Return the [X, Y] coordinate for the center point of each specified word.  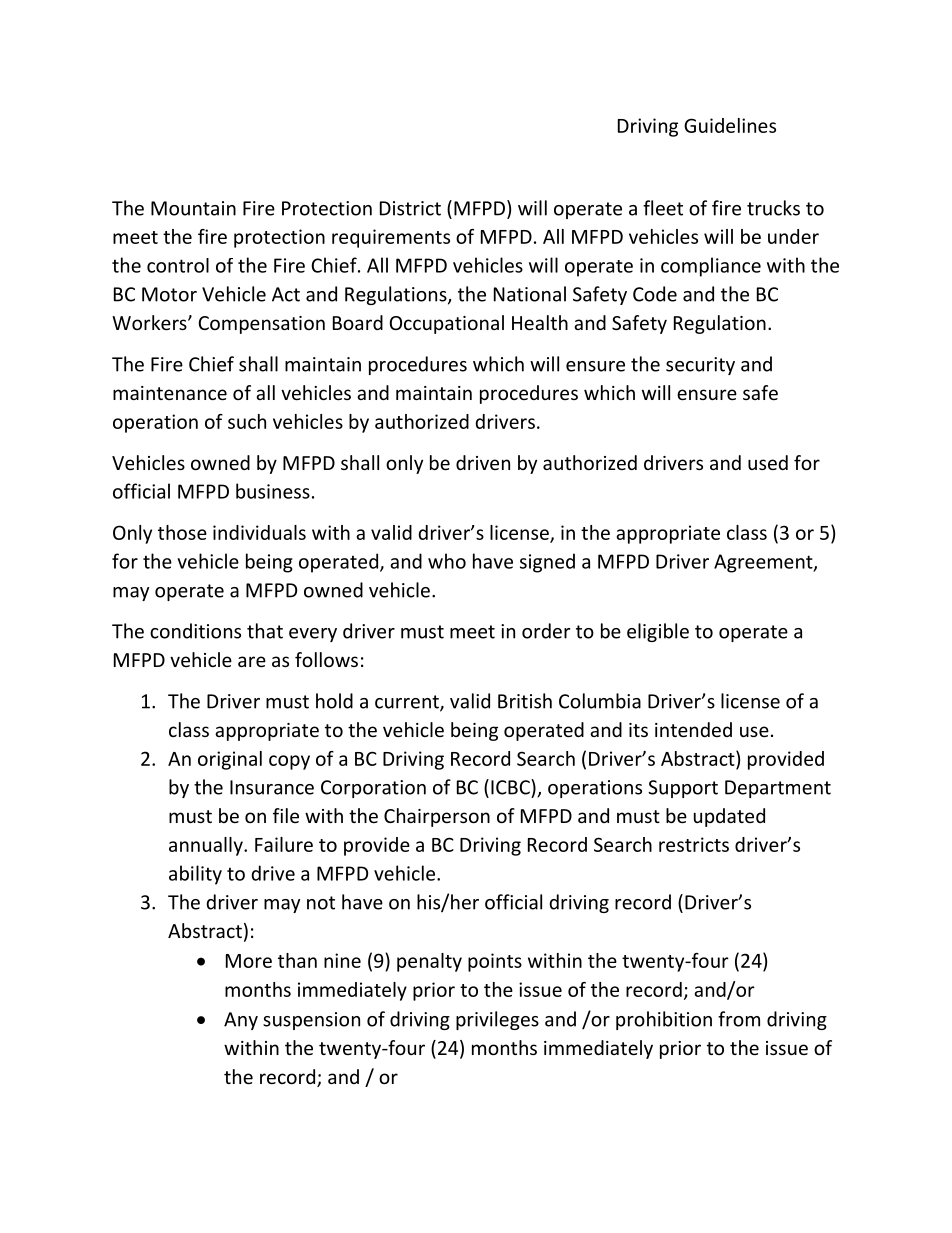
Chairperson [437, 817]
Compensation [261, 325]
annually [207, 846]
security [700, 366]
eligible [658, 632]
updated [729, 817]
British [525, 701]
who [447, 561]
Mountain [193, 208]
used [768, 462]
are [252, 661]
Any [241, 1021]
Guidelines [730, 125]
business [273, 491]
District [410, 208]
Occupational [447, 324]
